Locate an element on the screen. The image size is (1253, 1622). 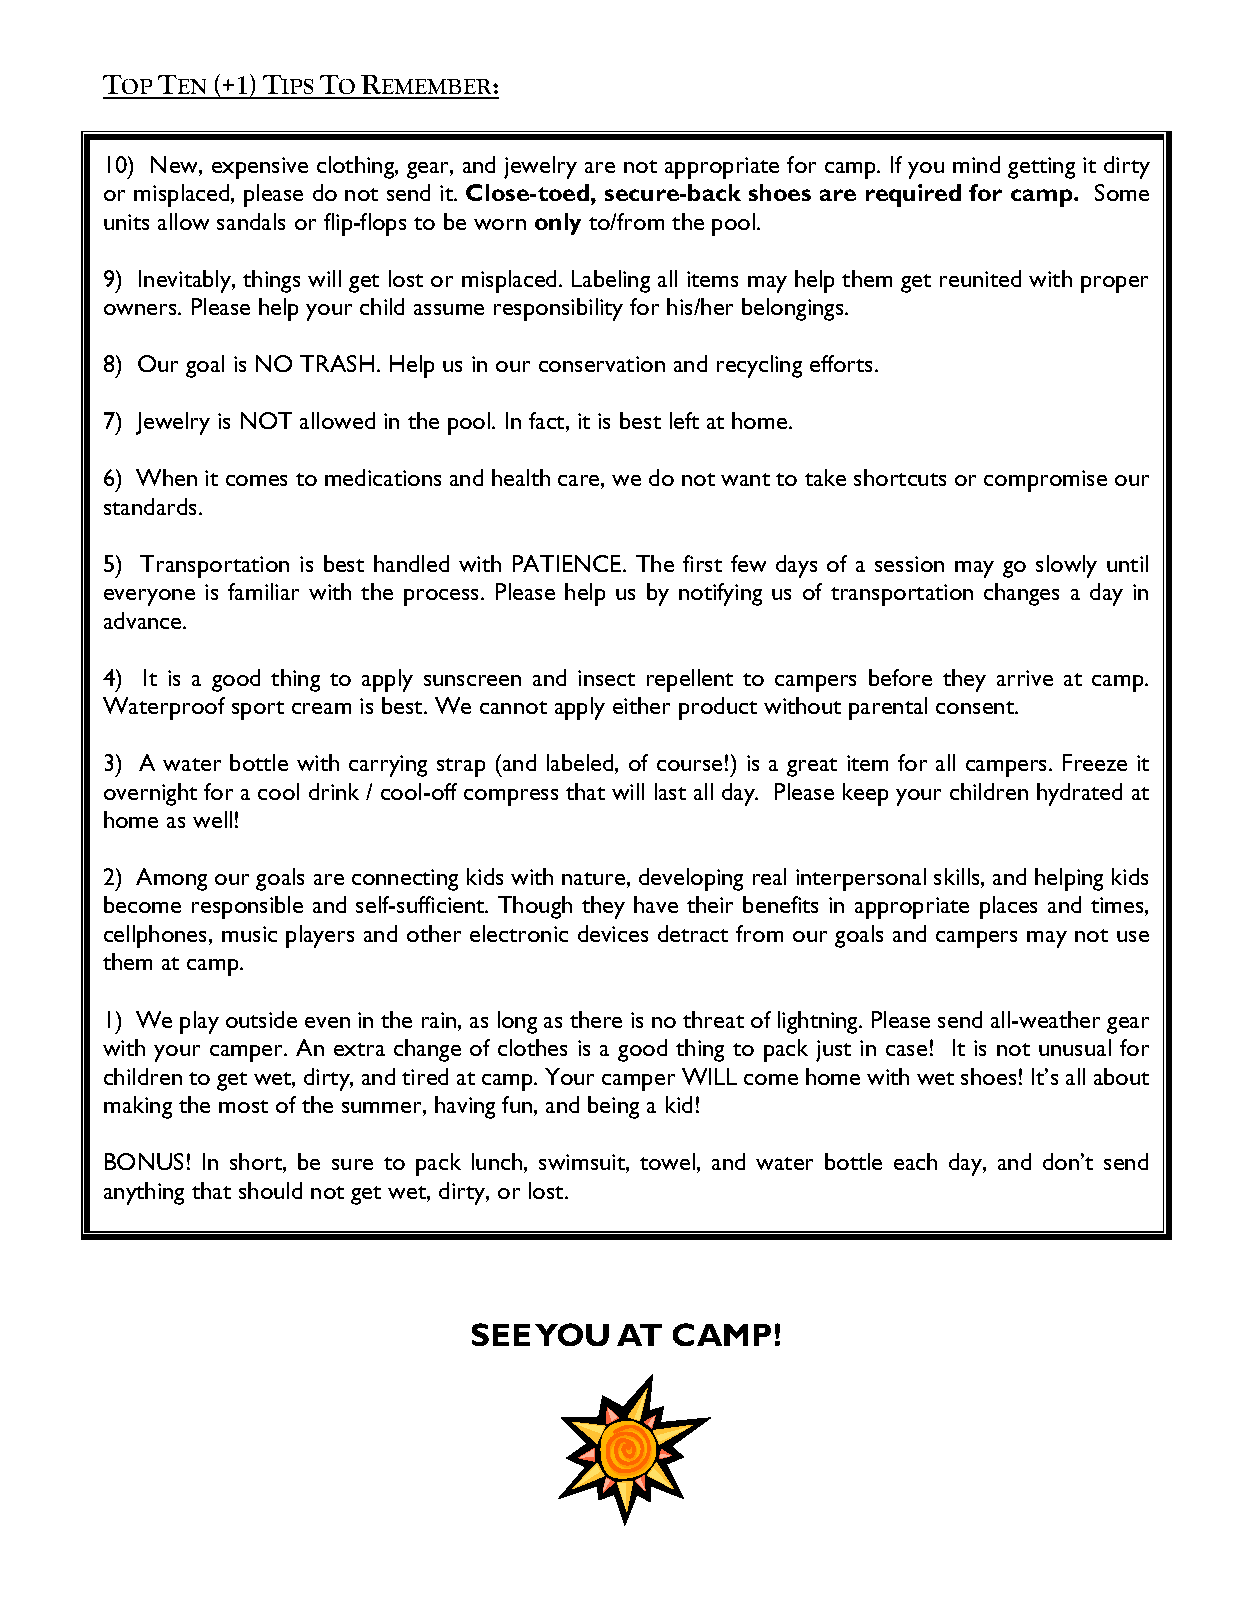
should is located at coordinates (270, 1190).
